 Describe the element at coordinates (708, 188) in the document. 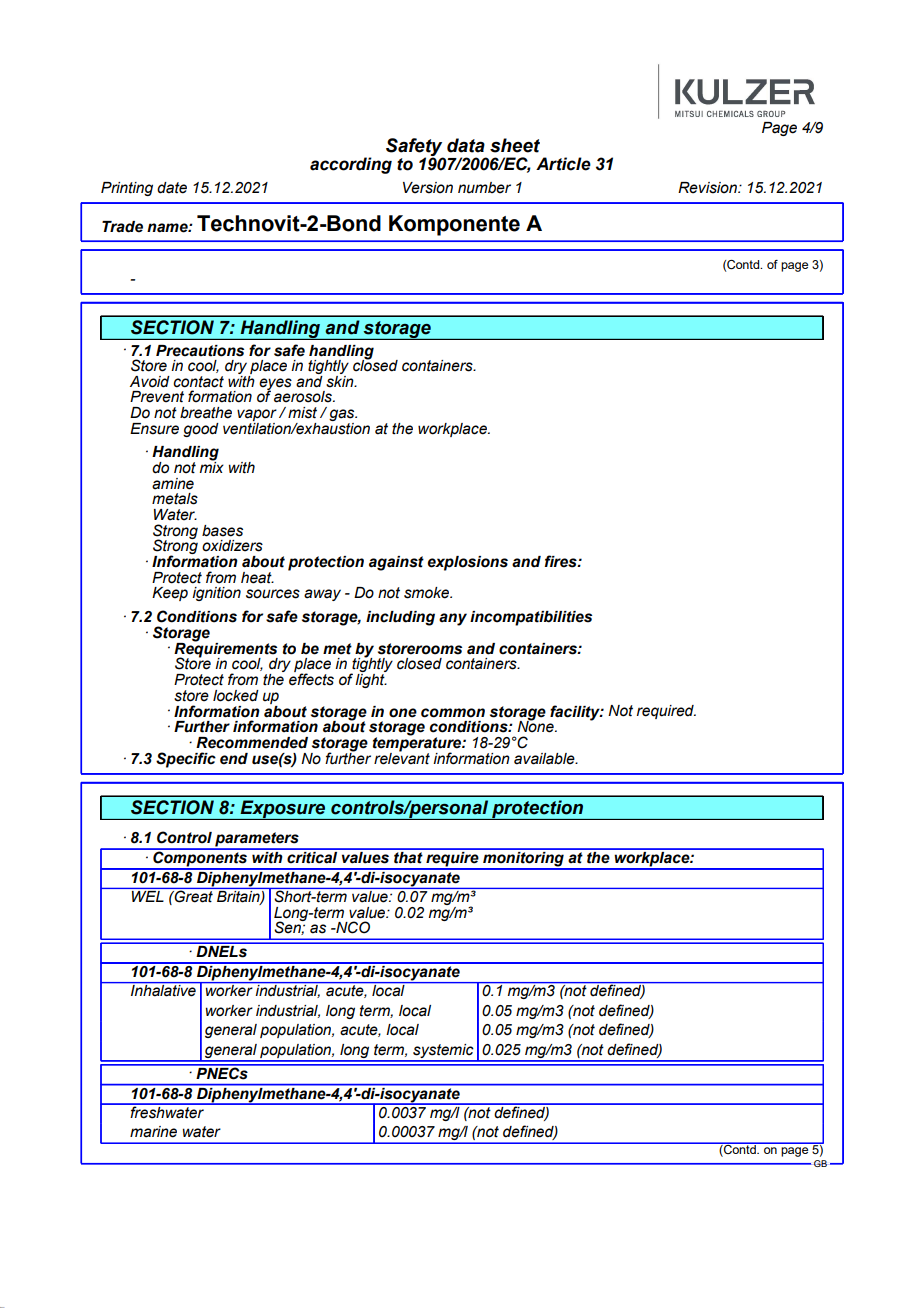

I see `Revision` at that location.
